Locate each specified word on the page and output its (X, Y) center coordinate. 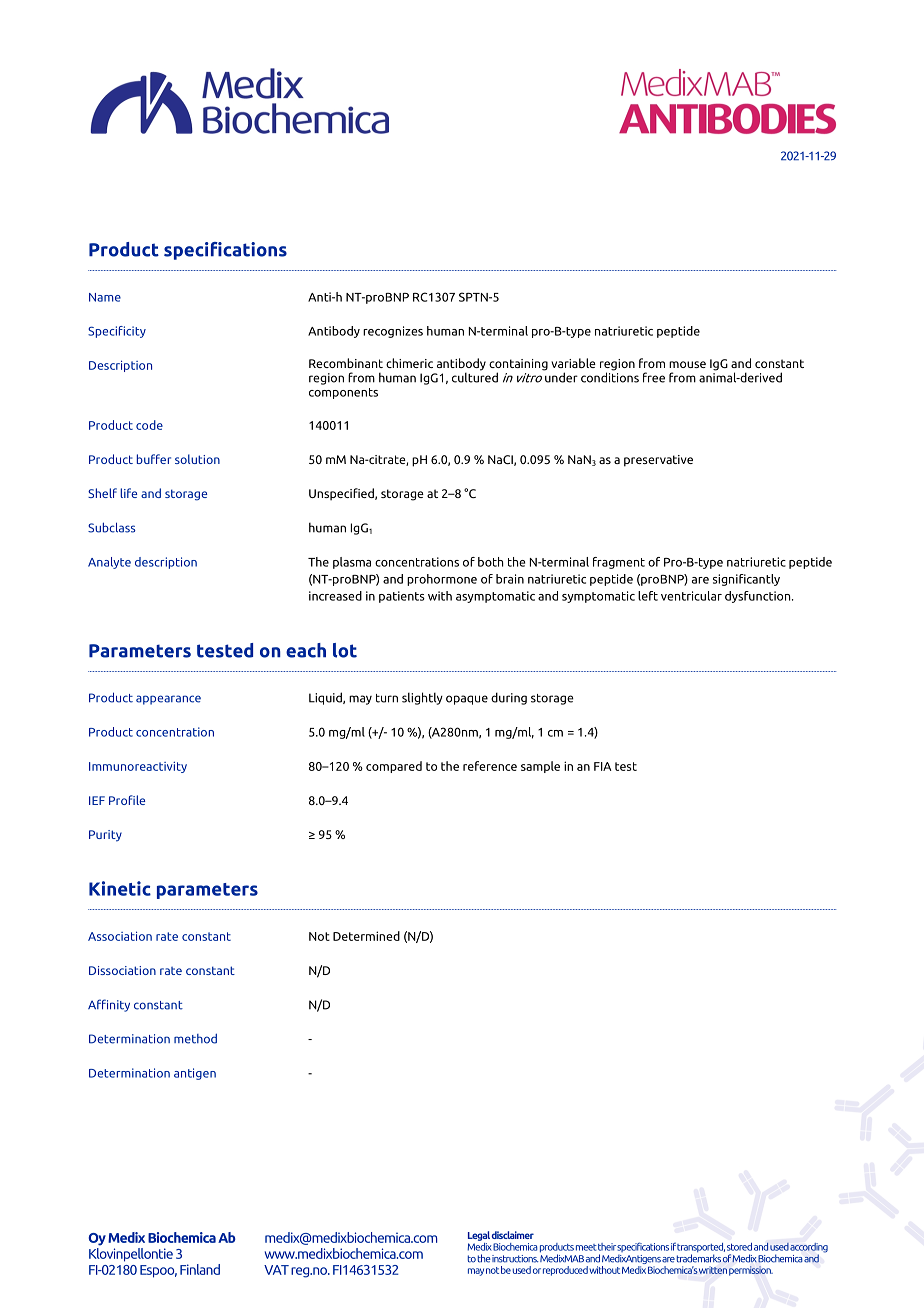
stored (739, 1247)
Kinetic (120, 888)
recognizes (393, 332)
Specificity (117, 332)
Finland (200, 1269)
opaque (467, 700)
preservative (658, 461)
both (491, 562)
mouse (687, 364)
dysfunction (759, 597)
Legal (479, 1236)
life (128, 493)
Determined (366, 936)
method (195, 1038)
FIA (602, 766)
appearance (168, 700)
